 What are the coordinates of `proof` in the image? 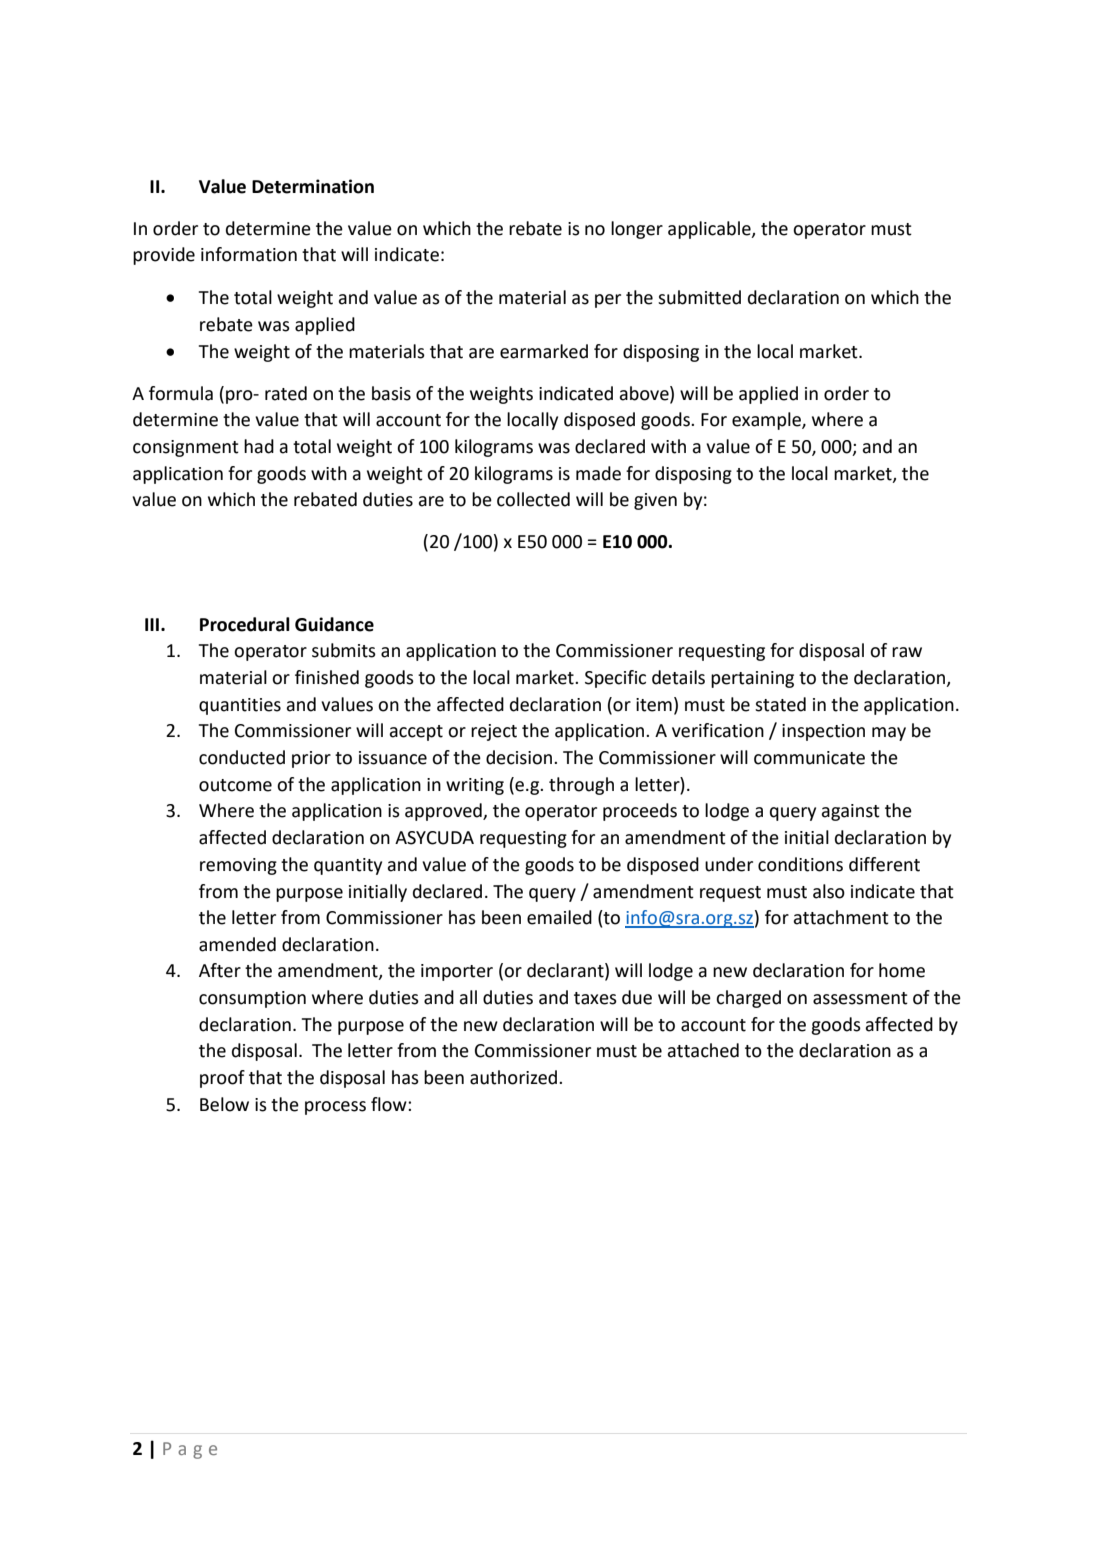 It's located at (222, 1079).
